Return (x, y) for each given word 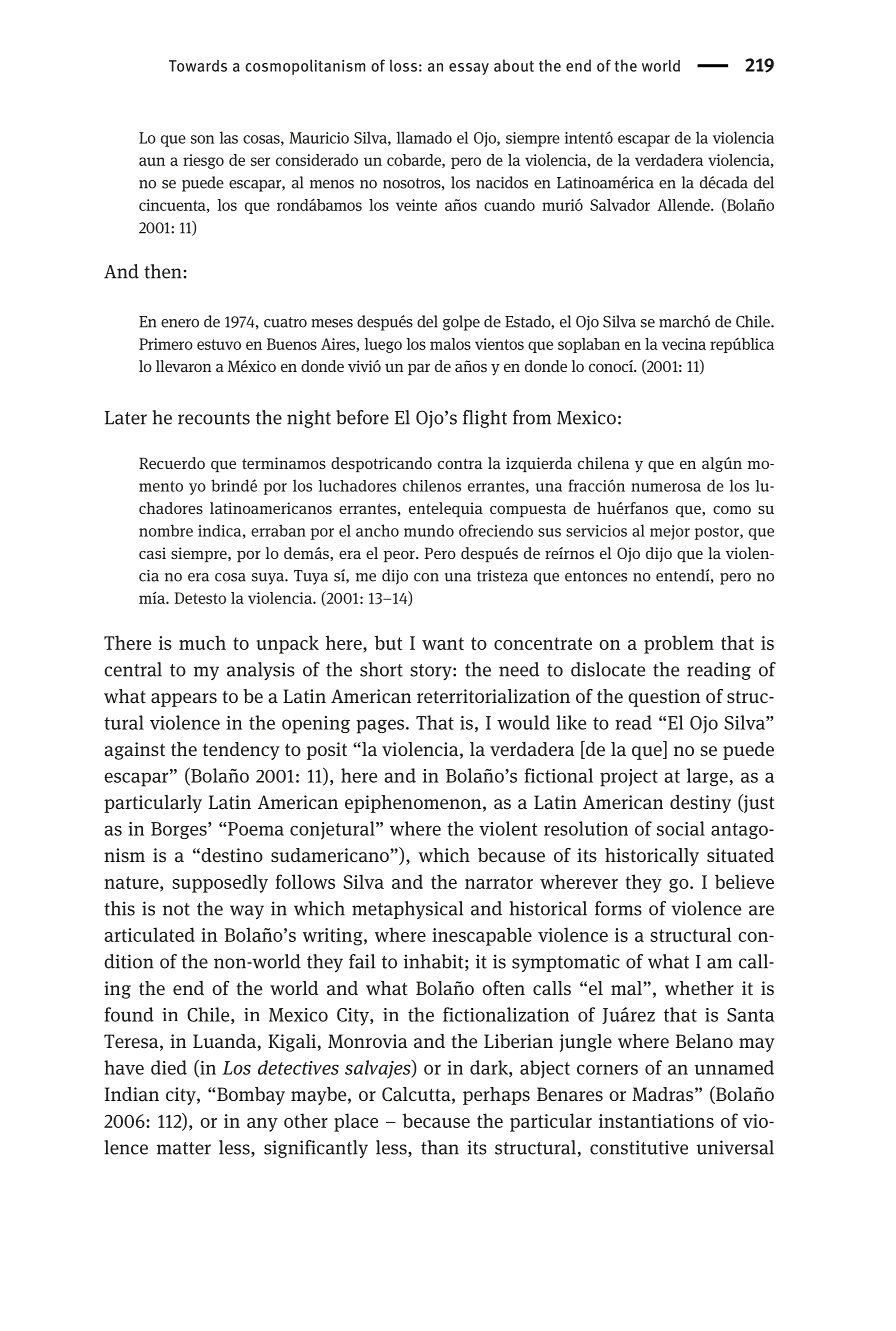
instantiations (656, 1121)
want (443, 643)
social (681, 828)
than (440, 1147)
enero (180, 323)
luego (383, 345)
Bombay (251, 1096)
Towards (198, 66)
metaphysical (407, 910)
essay (469, 69)
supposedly (220, 883)
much (202, 642)
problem (679, 644)
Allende (684, 205)
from (532, 417)
